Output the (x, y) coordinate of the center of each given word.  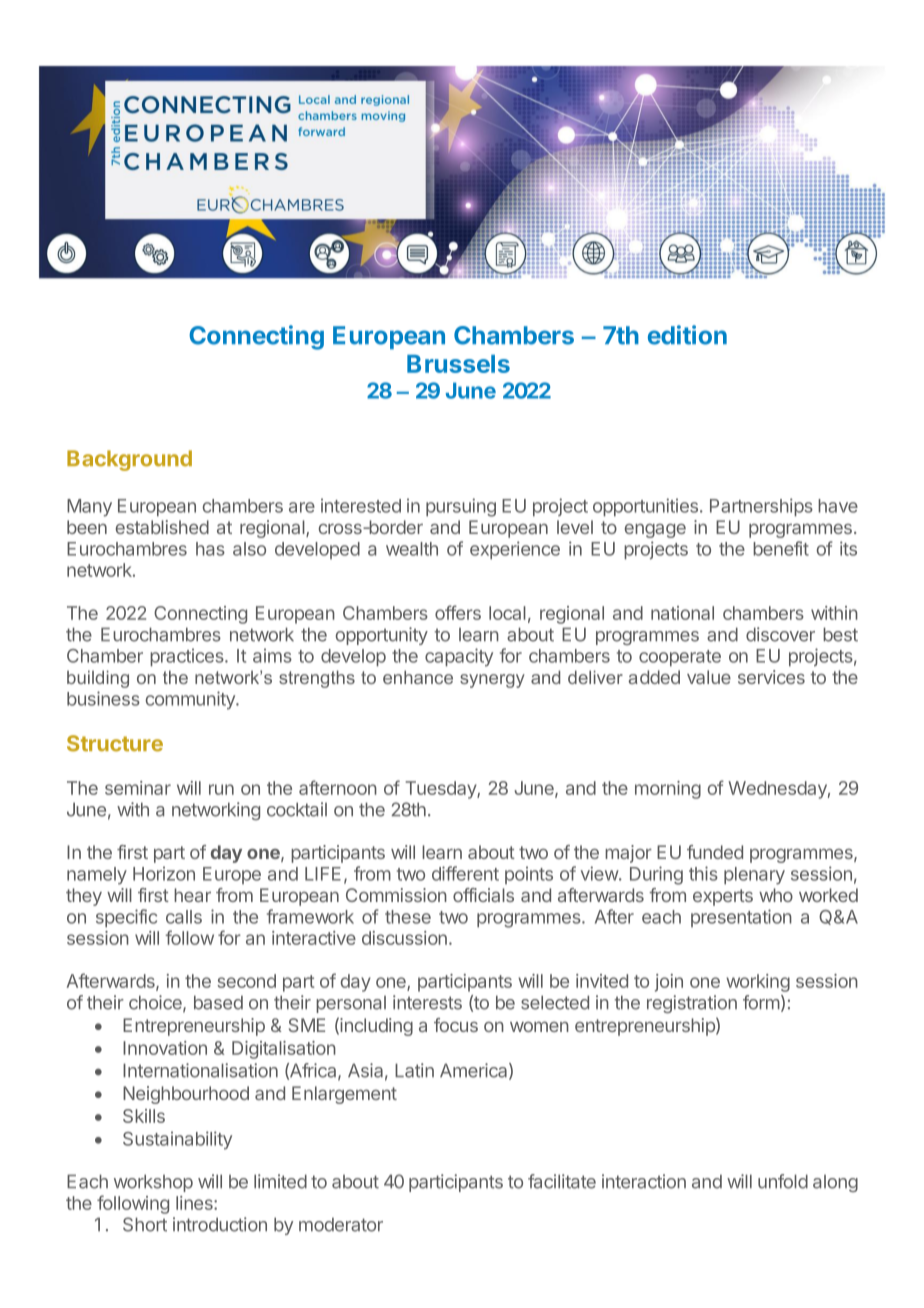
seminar (138, 788)
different (465, 873)
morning (668, 790)
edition (687, 335)
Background (129, 460)
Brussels (458, 364)
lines (195, 1203)
